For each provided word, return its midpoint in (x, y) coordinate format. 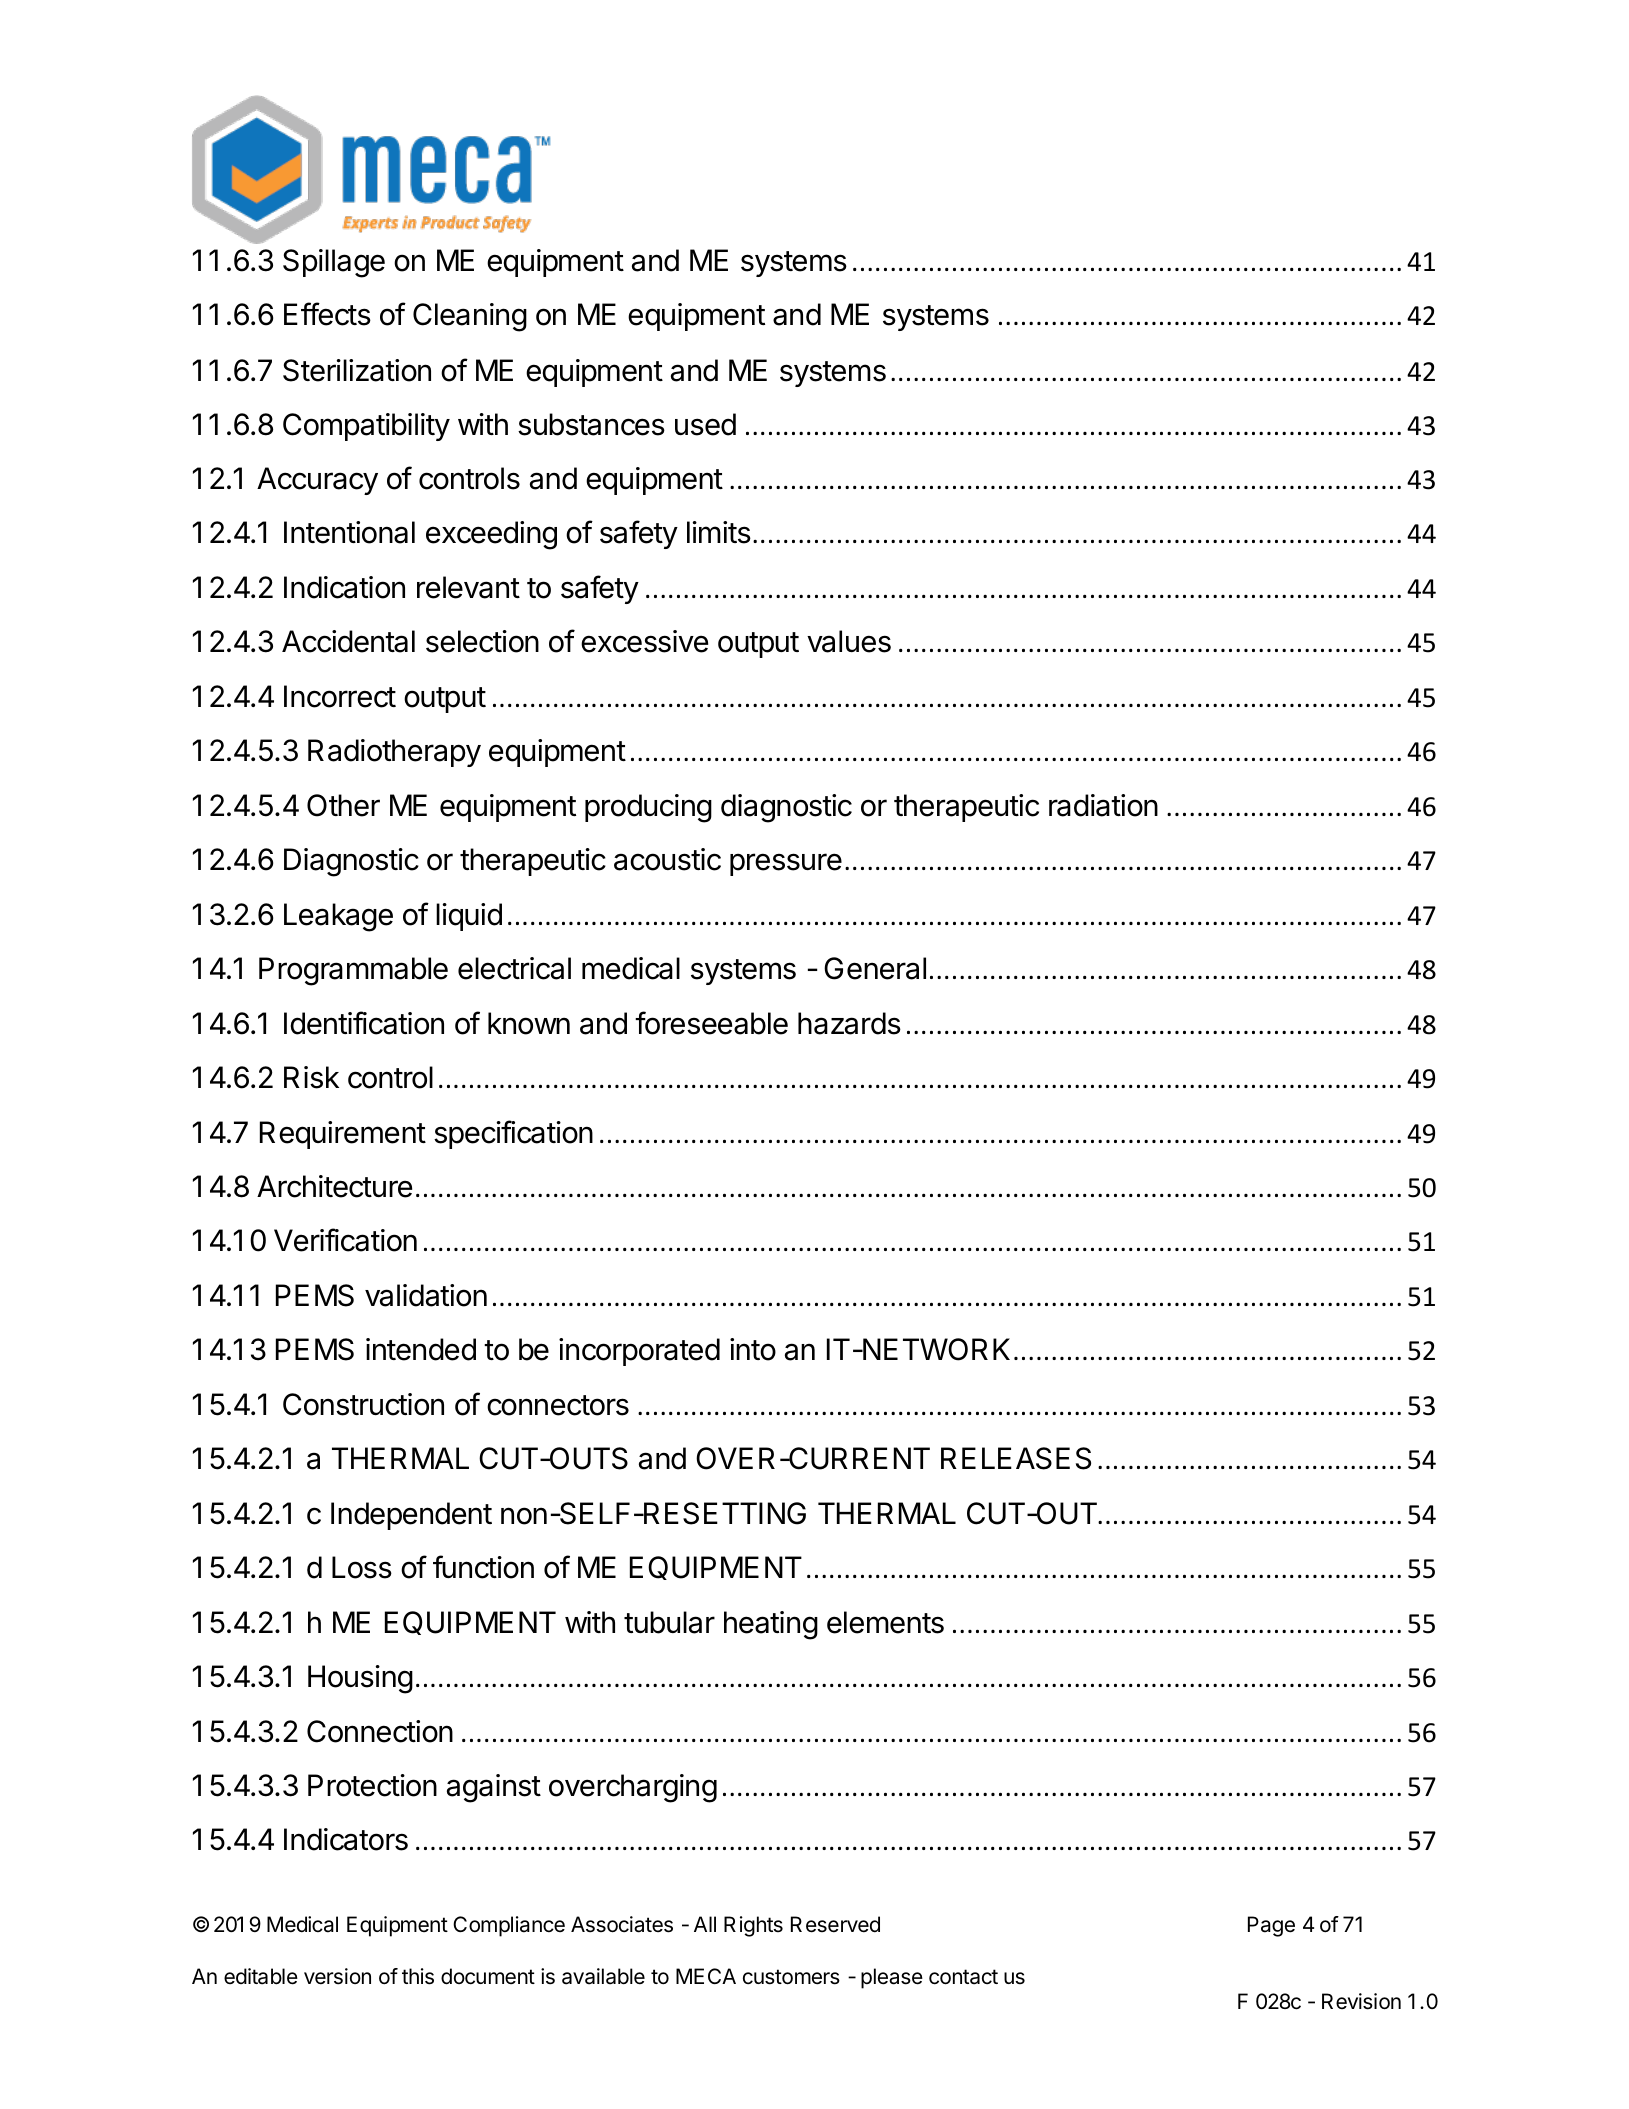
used (705, 424)
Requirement (343, 1135)
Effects (327, 314)
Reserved (835, 1924)
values (849, 641)
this (418, 1976)
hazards (849, 1023)
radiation (1103, 805)
